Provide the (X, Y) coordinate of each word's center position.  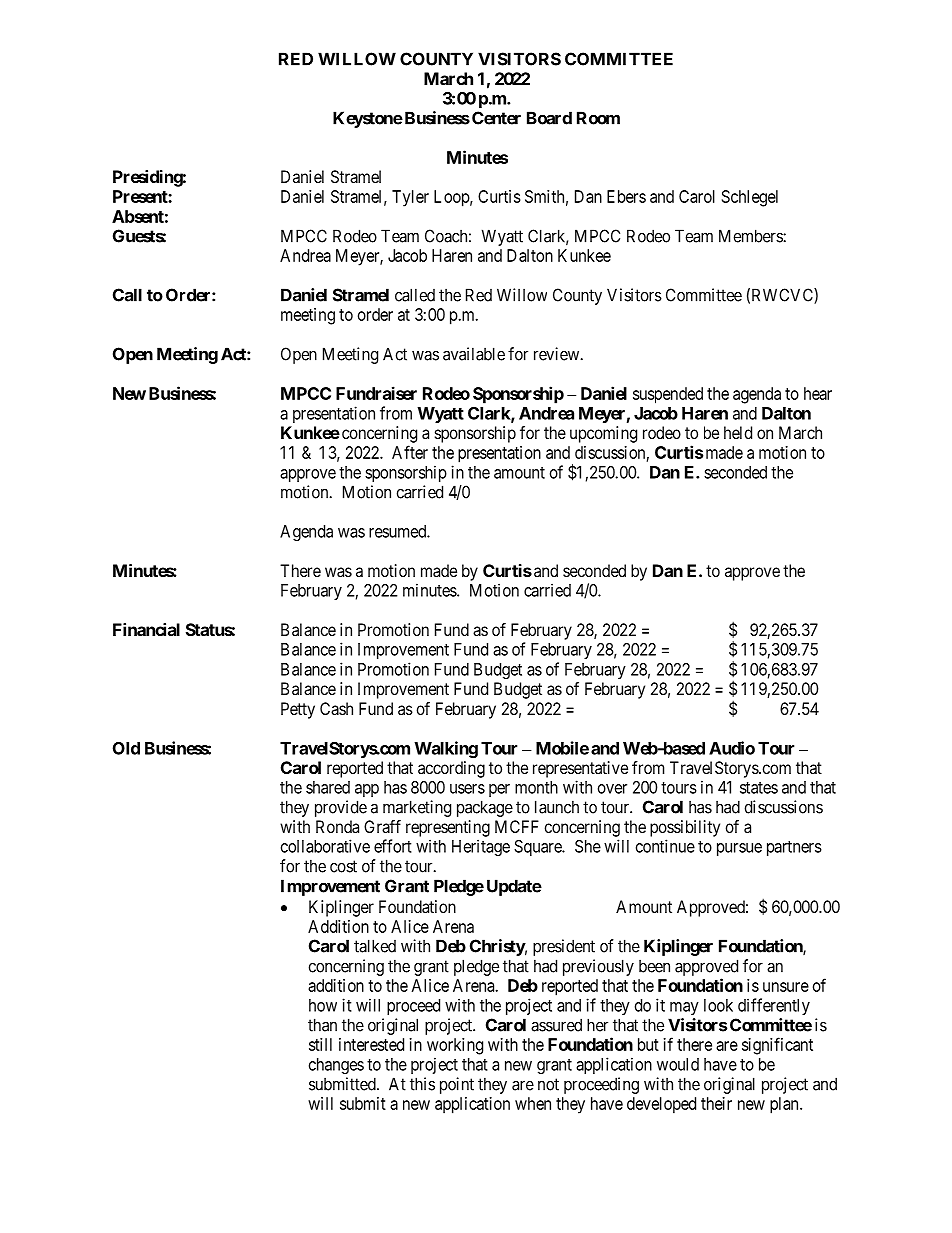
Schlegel (750, 198)
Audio (732, 748)
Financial (146, 629)
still (320, 1044)
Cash (336, 708)
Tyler (410, 198)
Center (496, 118)
